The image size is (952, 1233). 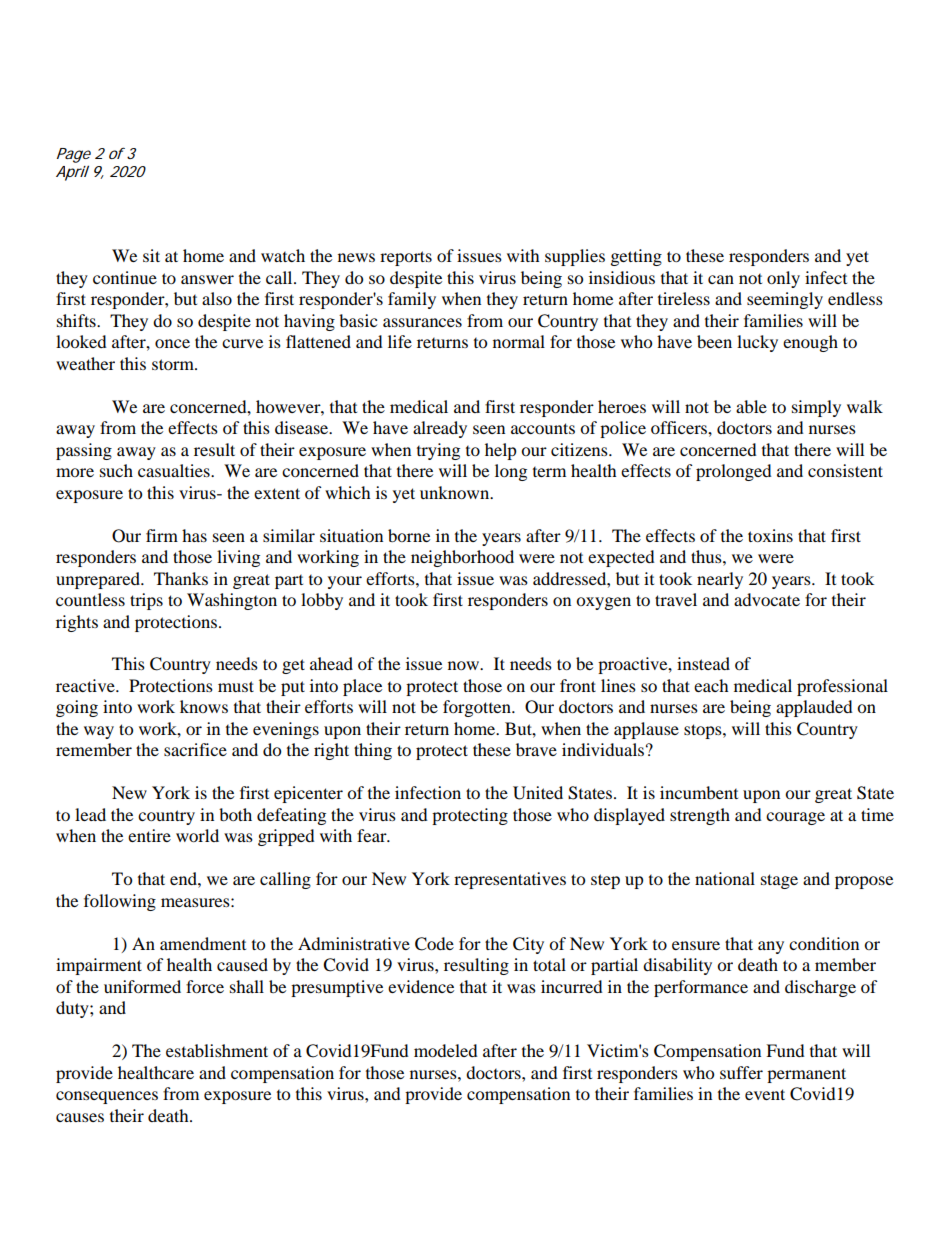 I want to click on knows, so click(x=204, y=706).
